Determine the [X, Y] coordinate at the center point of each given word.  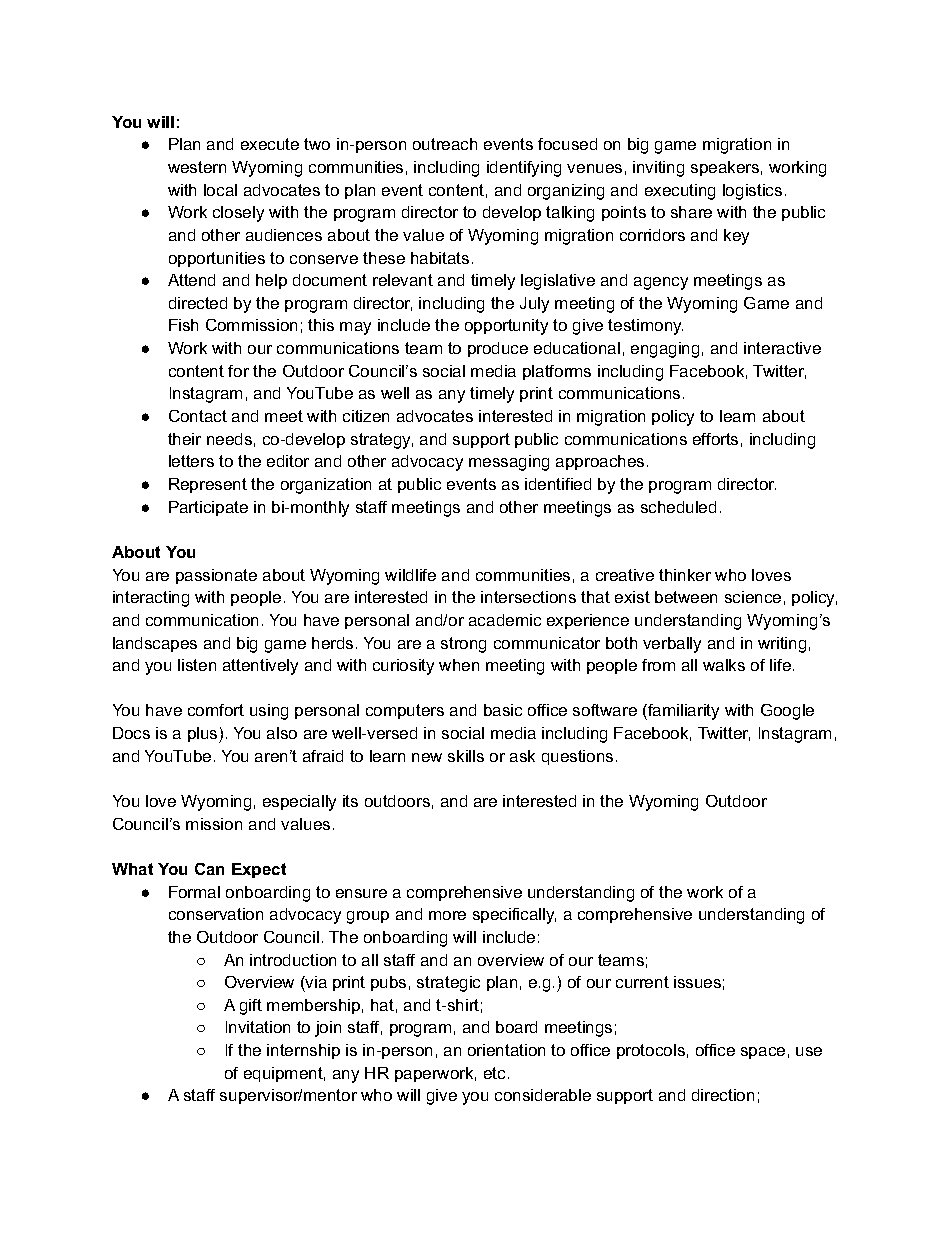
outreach [445, 144]
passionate [216, 576]
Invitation [258, 1027]
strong [463, 645]
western [197, 167]
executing [680, 192]
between [686, 597]
